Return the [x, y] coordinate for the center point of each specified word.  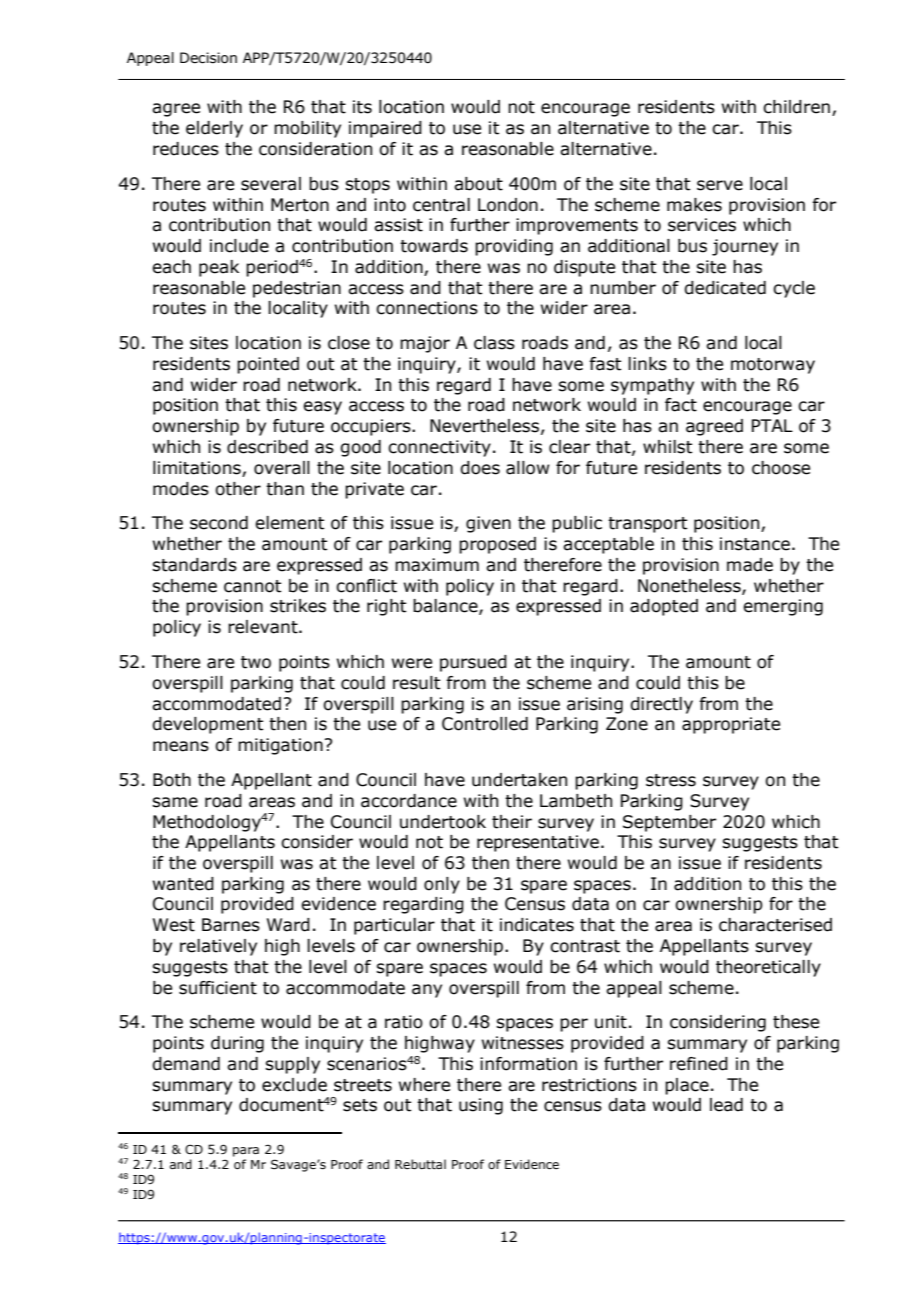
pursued [473, 663]
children [796, 107]
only [442, 885]
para [246, 1152]
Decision [208, 58]
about [478, 184]
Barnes [231, 925]
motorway [773, 366]
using [481, 1106]
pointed [268, 365]
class [494, 343]
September [669, 823]
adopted [664, 607]
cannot [253, 586]
